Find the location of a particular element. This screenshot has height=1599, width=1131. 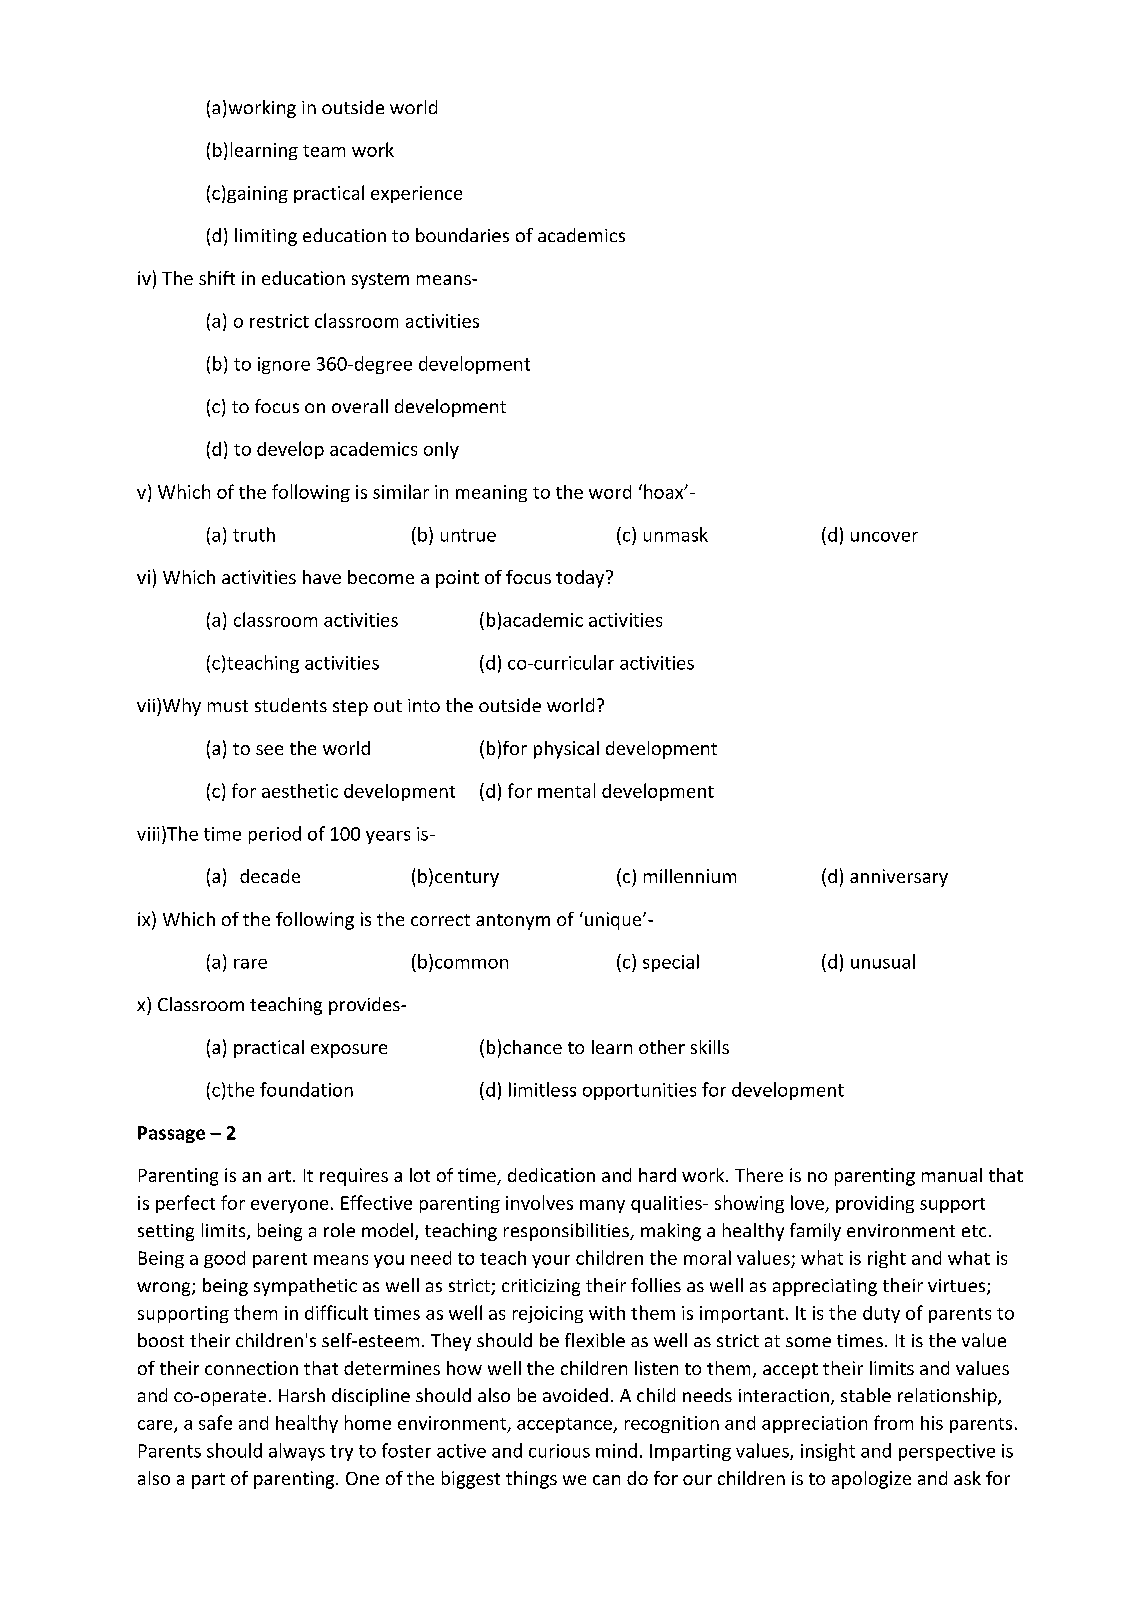

mental is located at coordinates (566, 790).
